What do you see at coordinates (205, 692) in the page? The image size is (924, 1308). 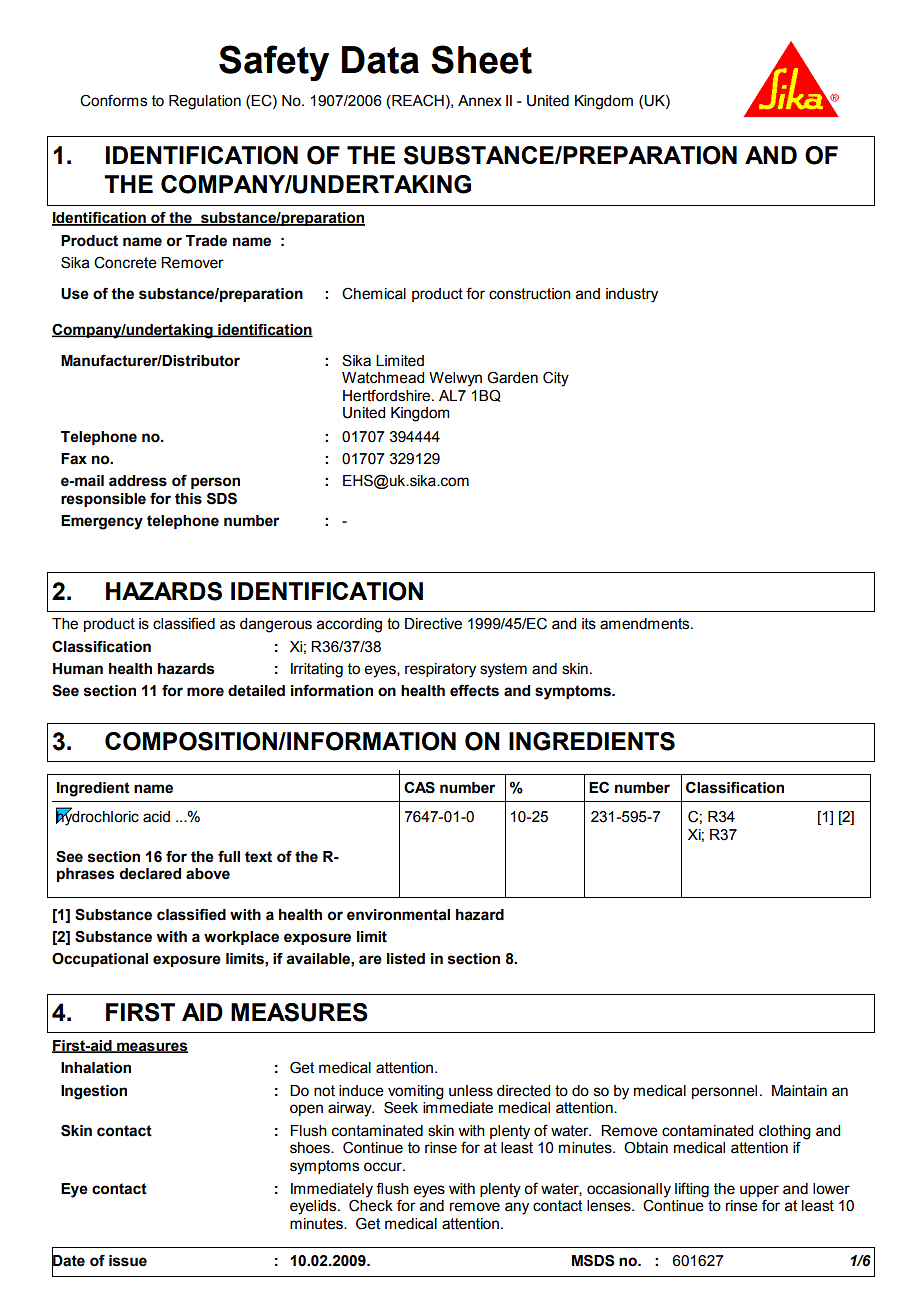 I see `more` at bounding box center [205, 692].
